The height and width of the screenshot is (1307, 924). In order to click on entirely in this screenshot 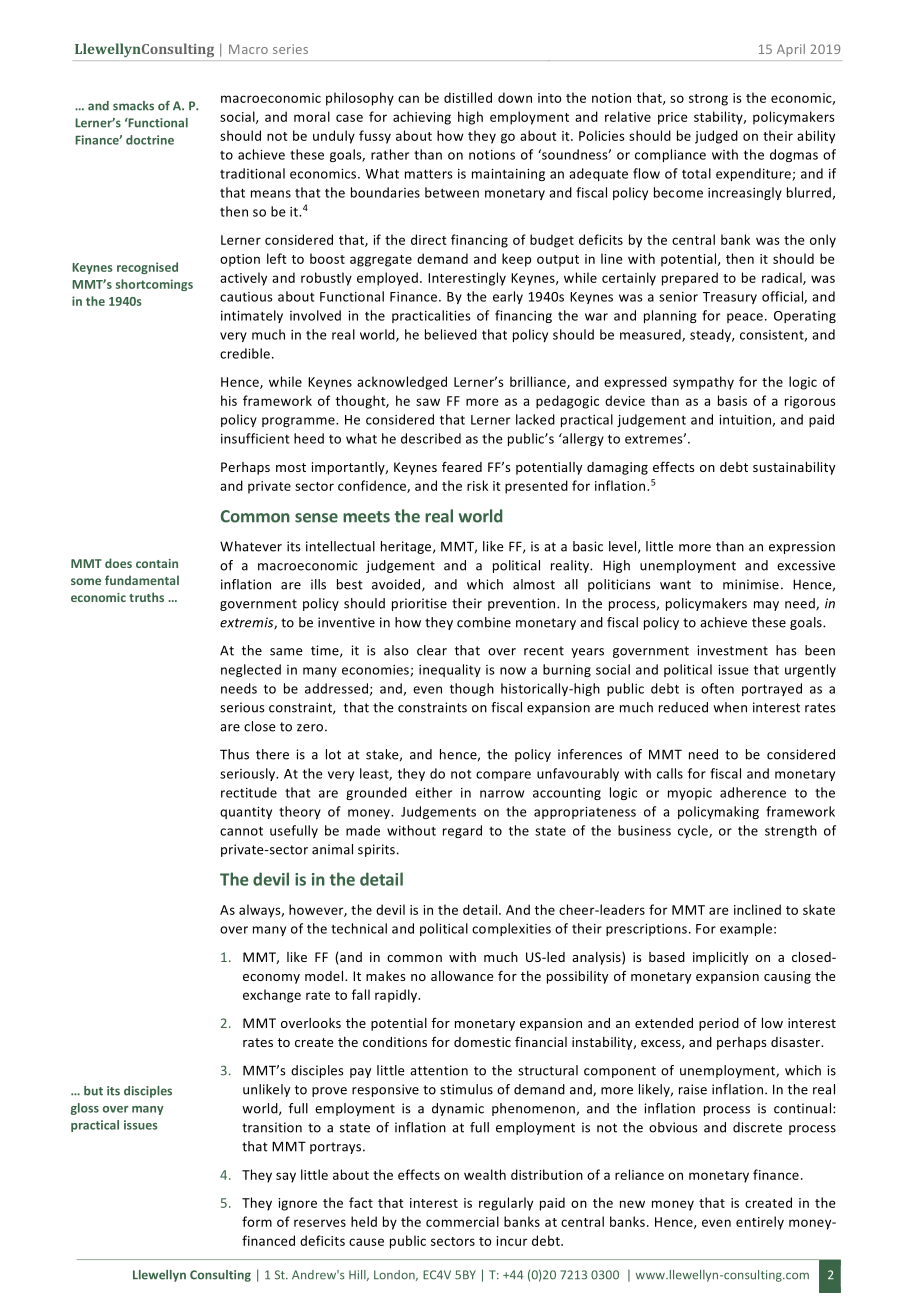, I will do `click(760, 1223)`.
